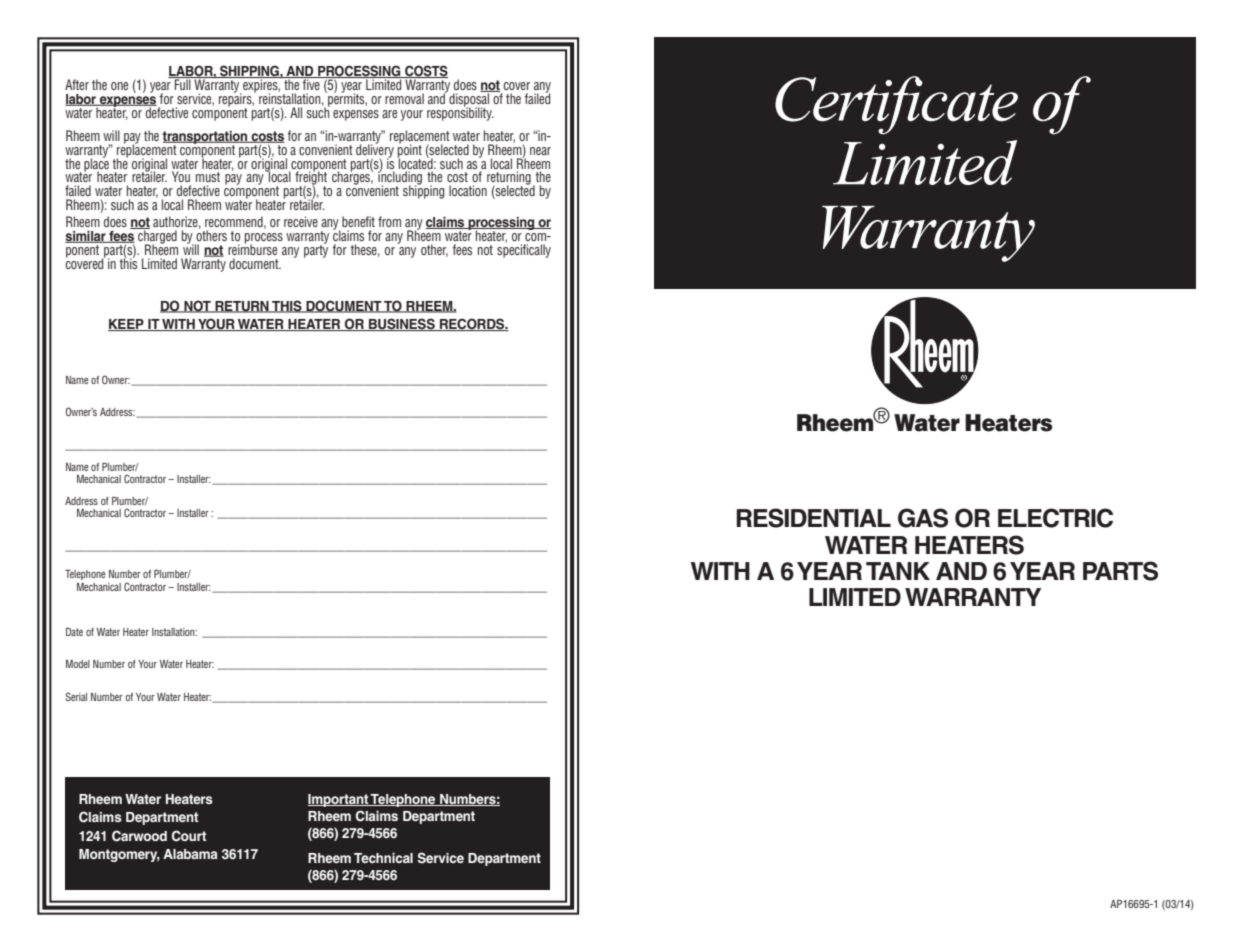 This screenshot has width=1233, height=952. What do you see at coordinates (896, 105) in the screenshot?
I see `Certificate` at bounding box center [896, 105].
